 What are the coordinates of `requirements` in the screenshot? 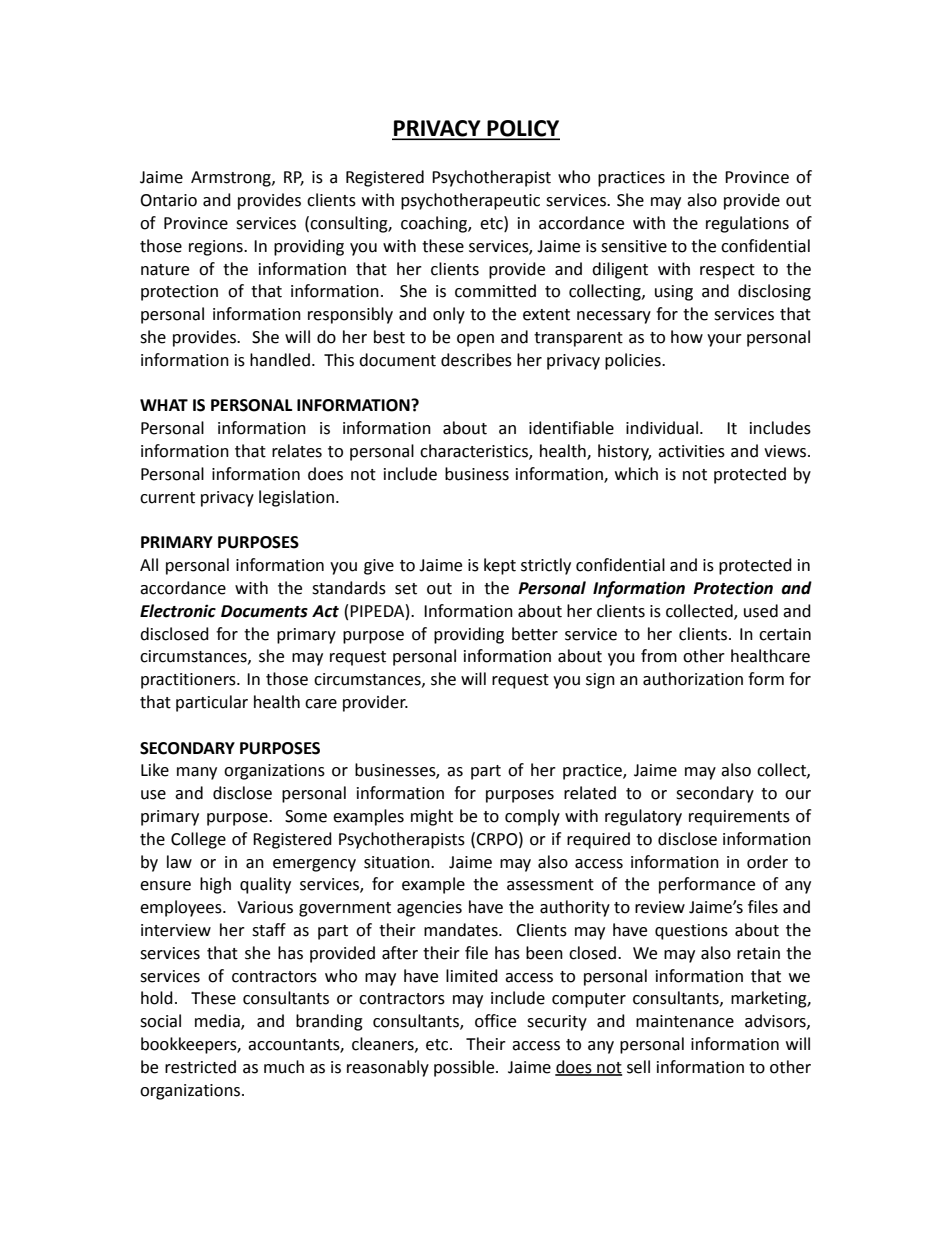 It's located at (739, 818).
